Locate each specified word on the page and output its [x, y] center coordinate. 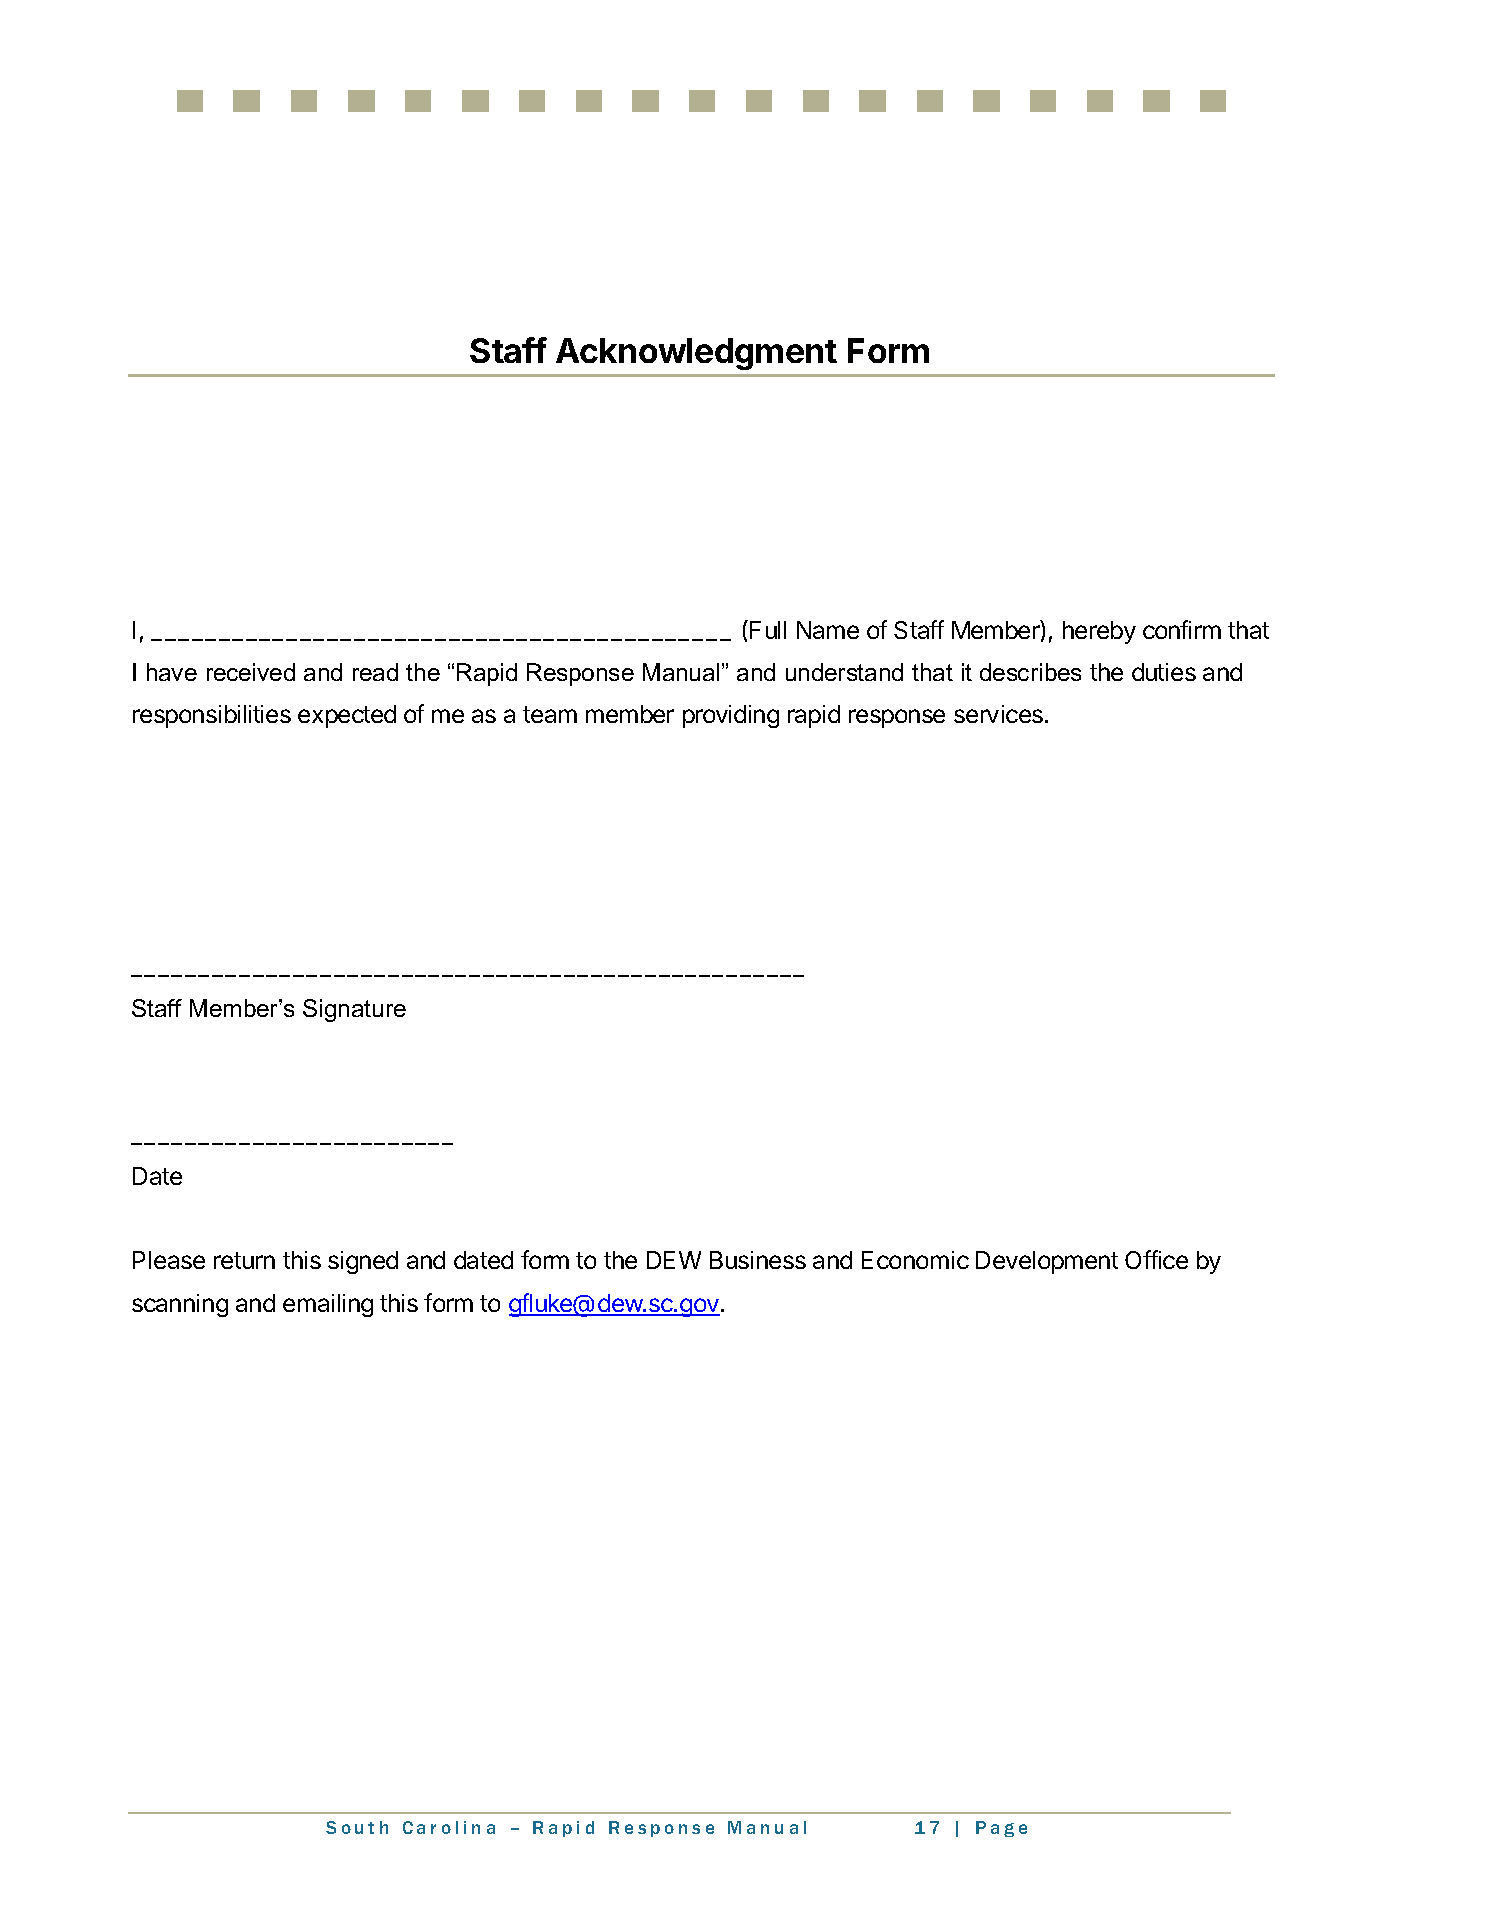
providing [731, 716]
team [550, 714]
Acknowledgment [696, 354]
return [244, 1260]
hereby [1099, 632]
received [251, 672]
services [998, 714]
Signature [354, 1010]
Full [768, 630]
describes [1030, 672]
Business [758, 1260]
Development [1047, 1262]
